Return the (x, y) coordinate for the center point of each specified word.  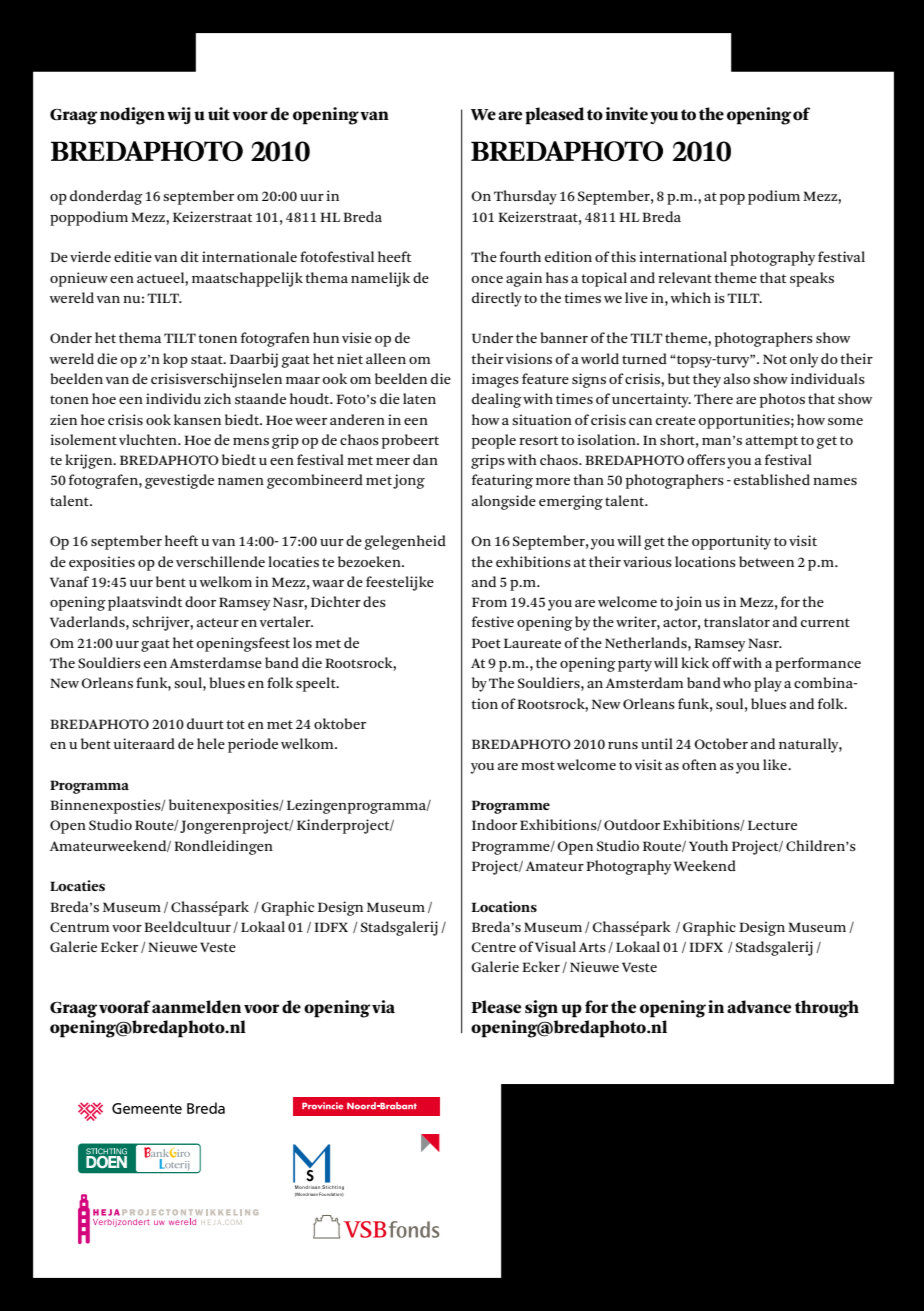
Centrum (79, 927)
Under (492, 337)
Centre (494, 947)
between (766, 561)
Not (775, 359)
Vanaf (69, 581)
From (489, 602)
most (538, 765)
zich (217, 398)
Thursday (525, 197)
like (776, 764)
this (623, 256)
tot (235, 724)
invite (627, 113)
